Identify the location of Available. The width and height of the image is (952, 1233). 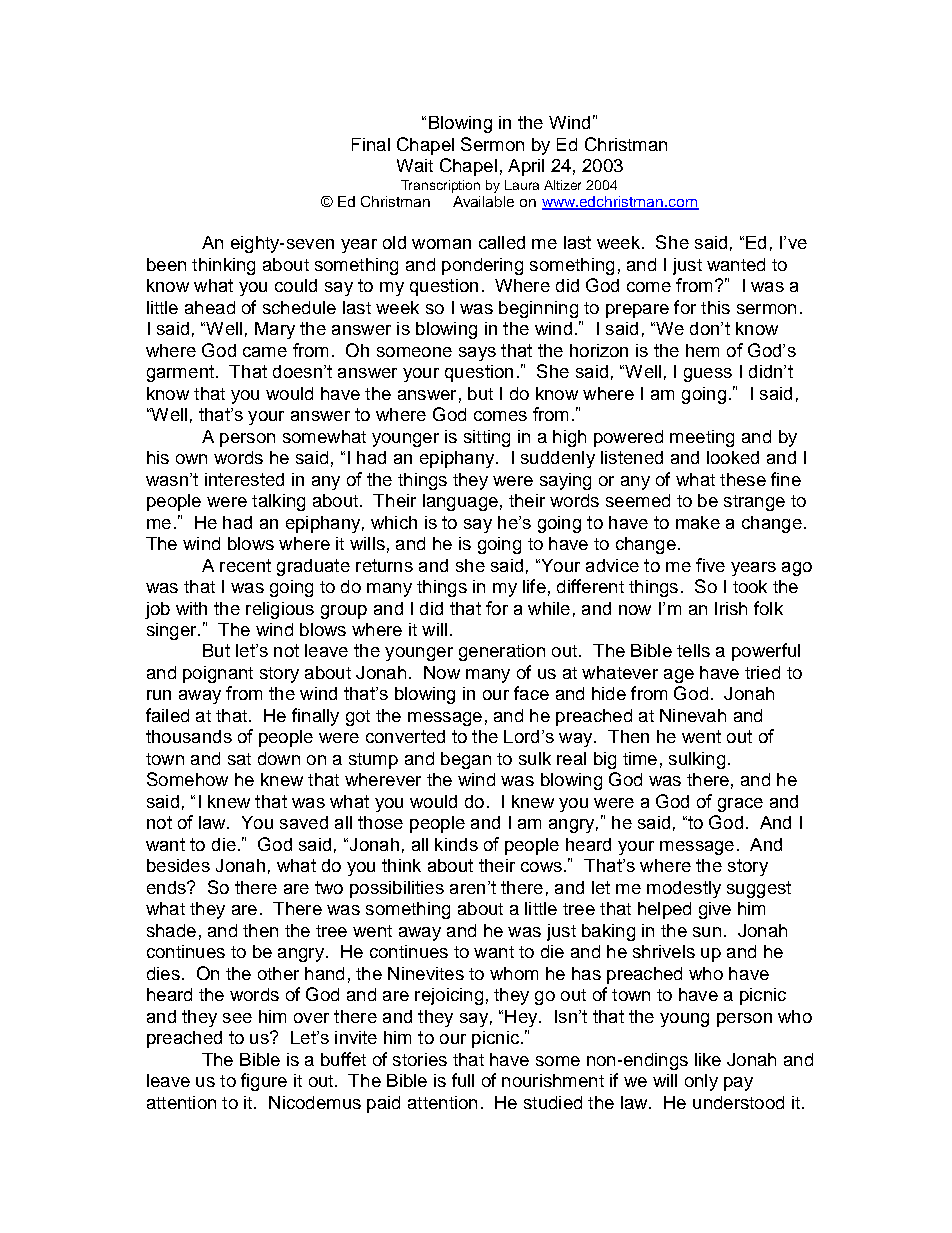
(483, 201).
